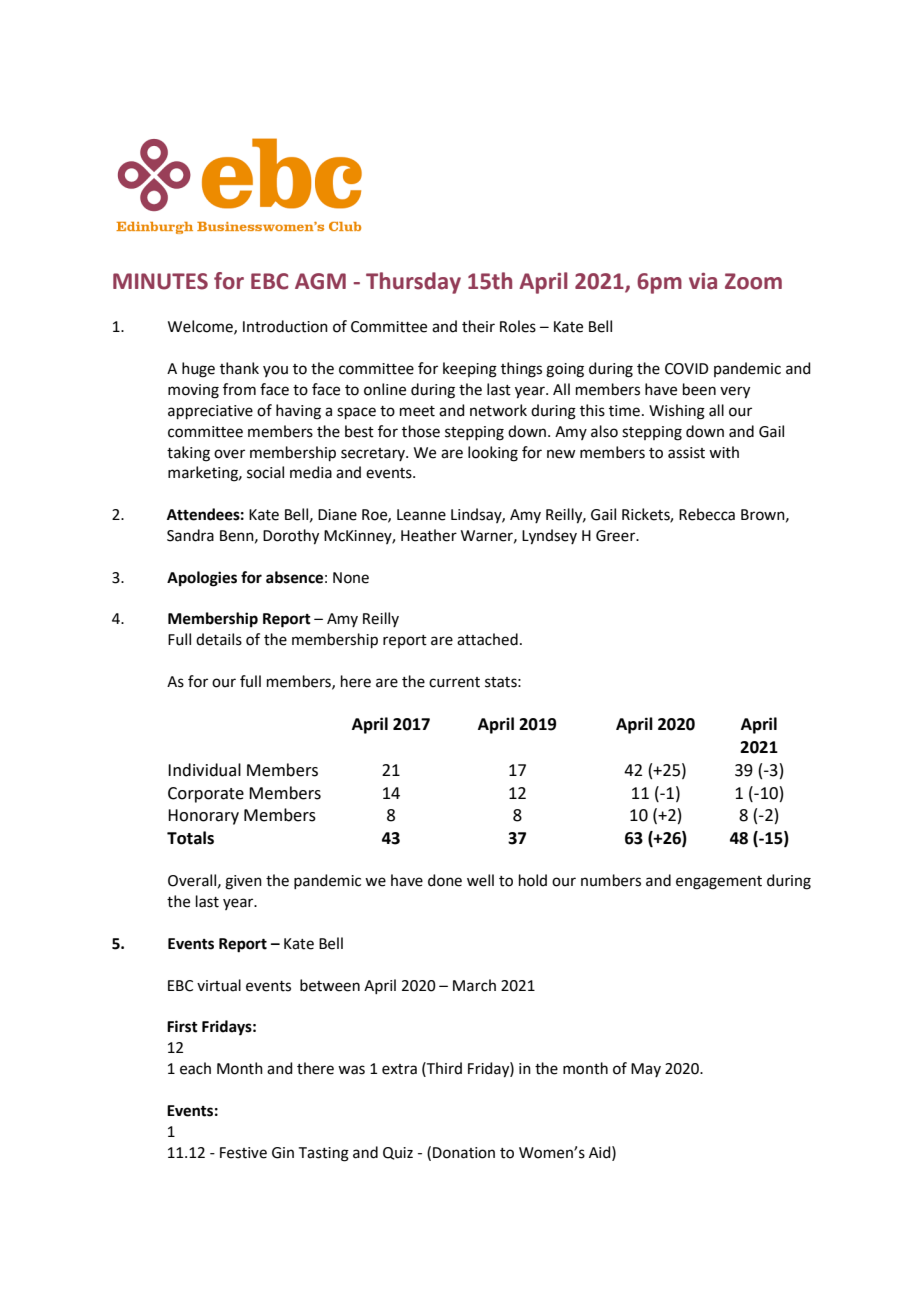 This document has width=924, height=1308. Describe the element at coordinates (285, 326) in the document. I see `Introduction` at that location.
